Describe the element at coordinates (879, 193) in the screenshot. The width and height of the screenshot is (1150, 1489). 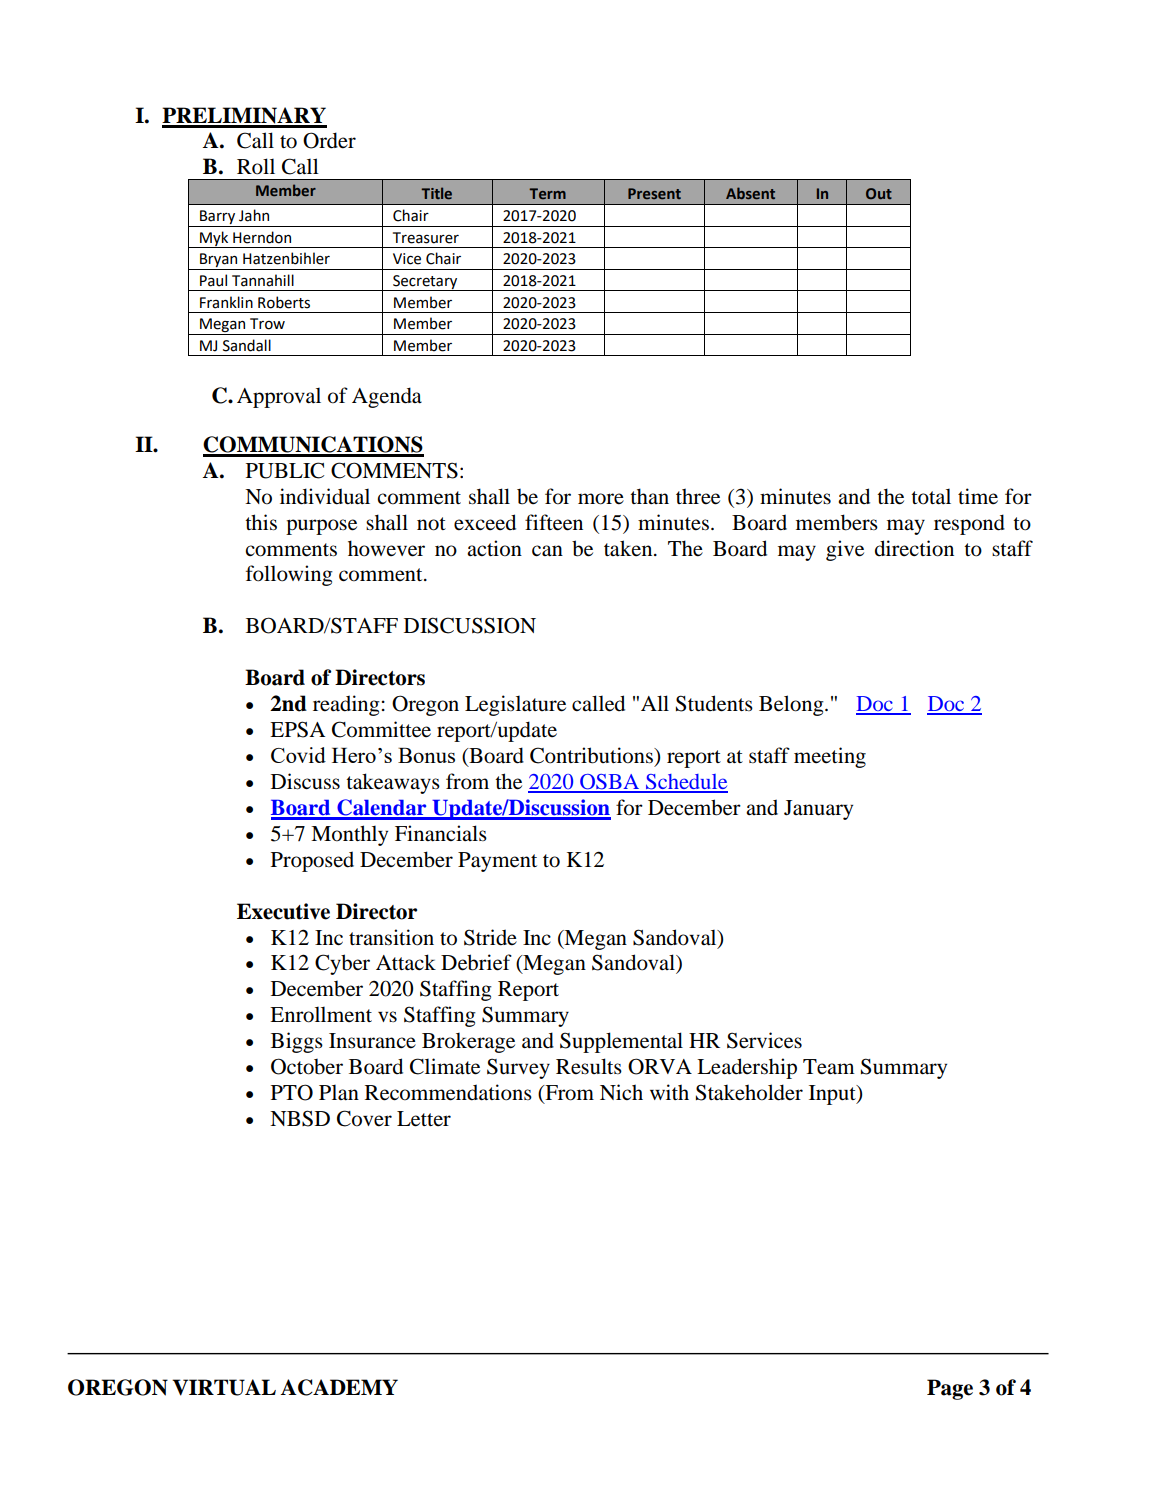
I see `Out` at that location.
